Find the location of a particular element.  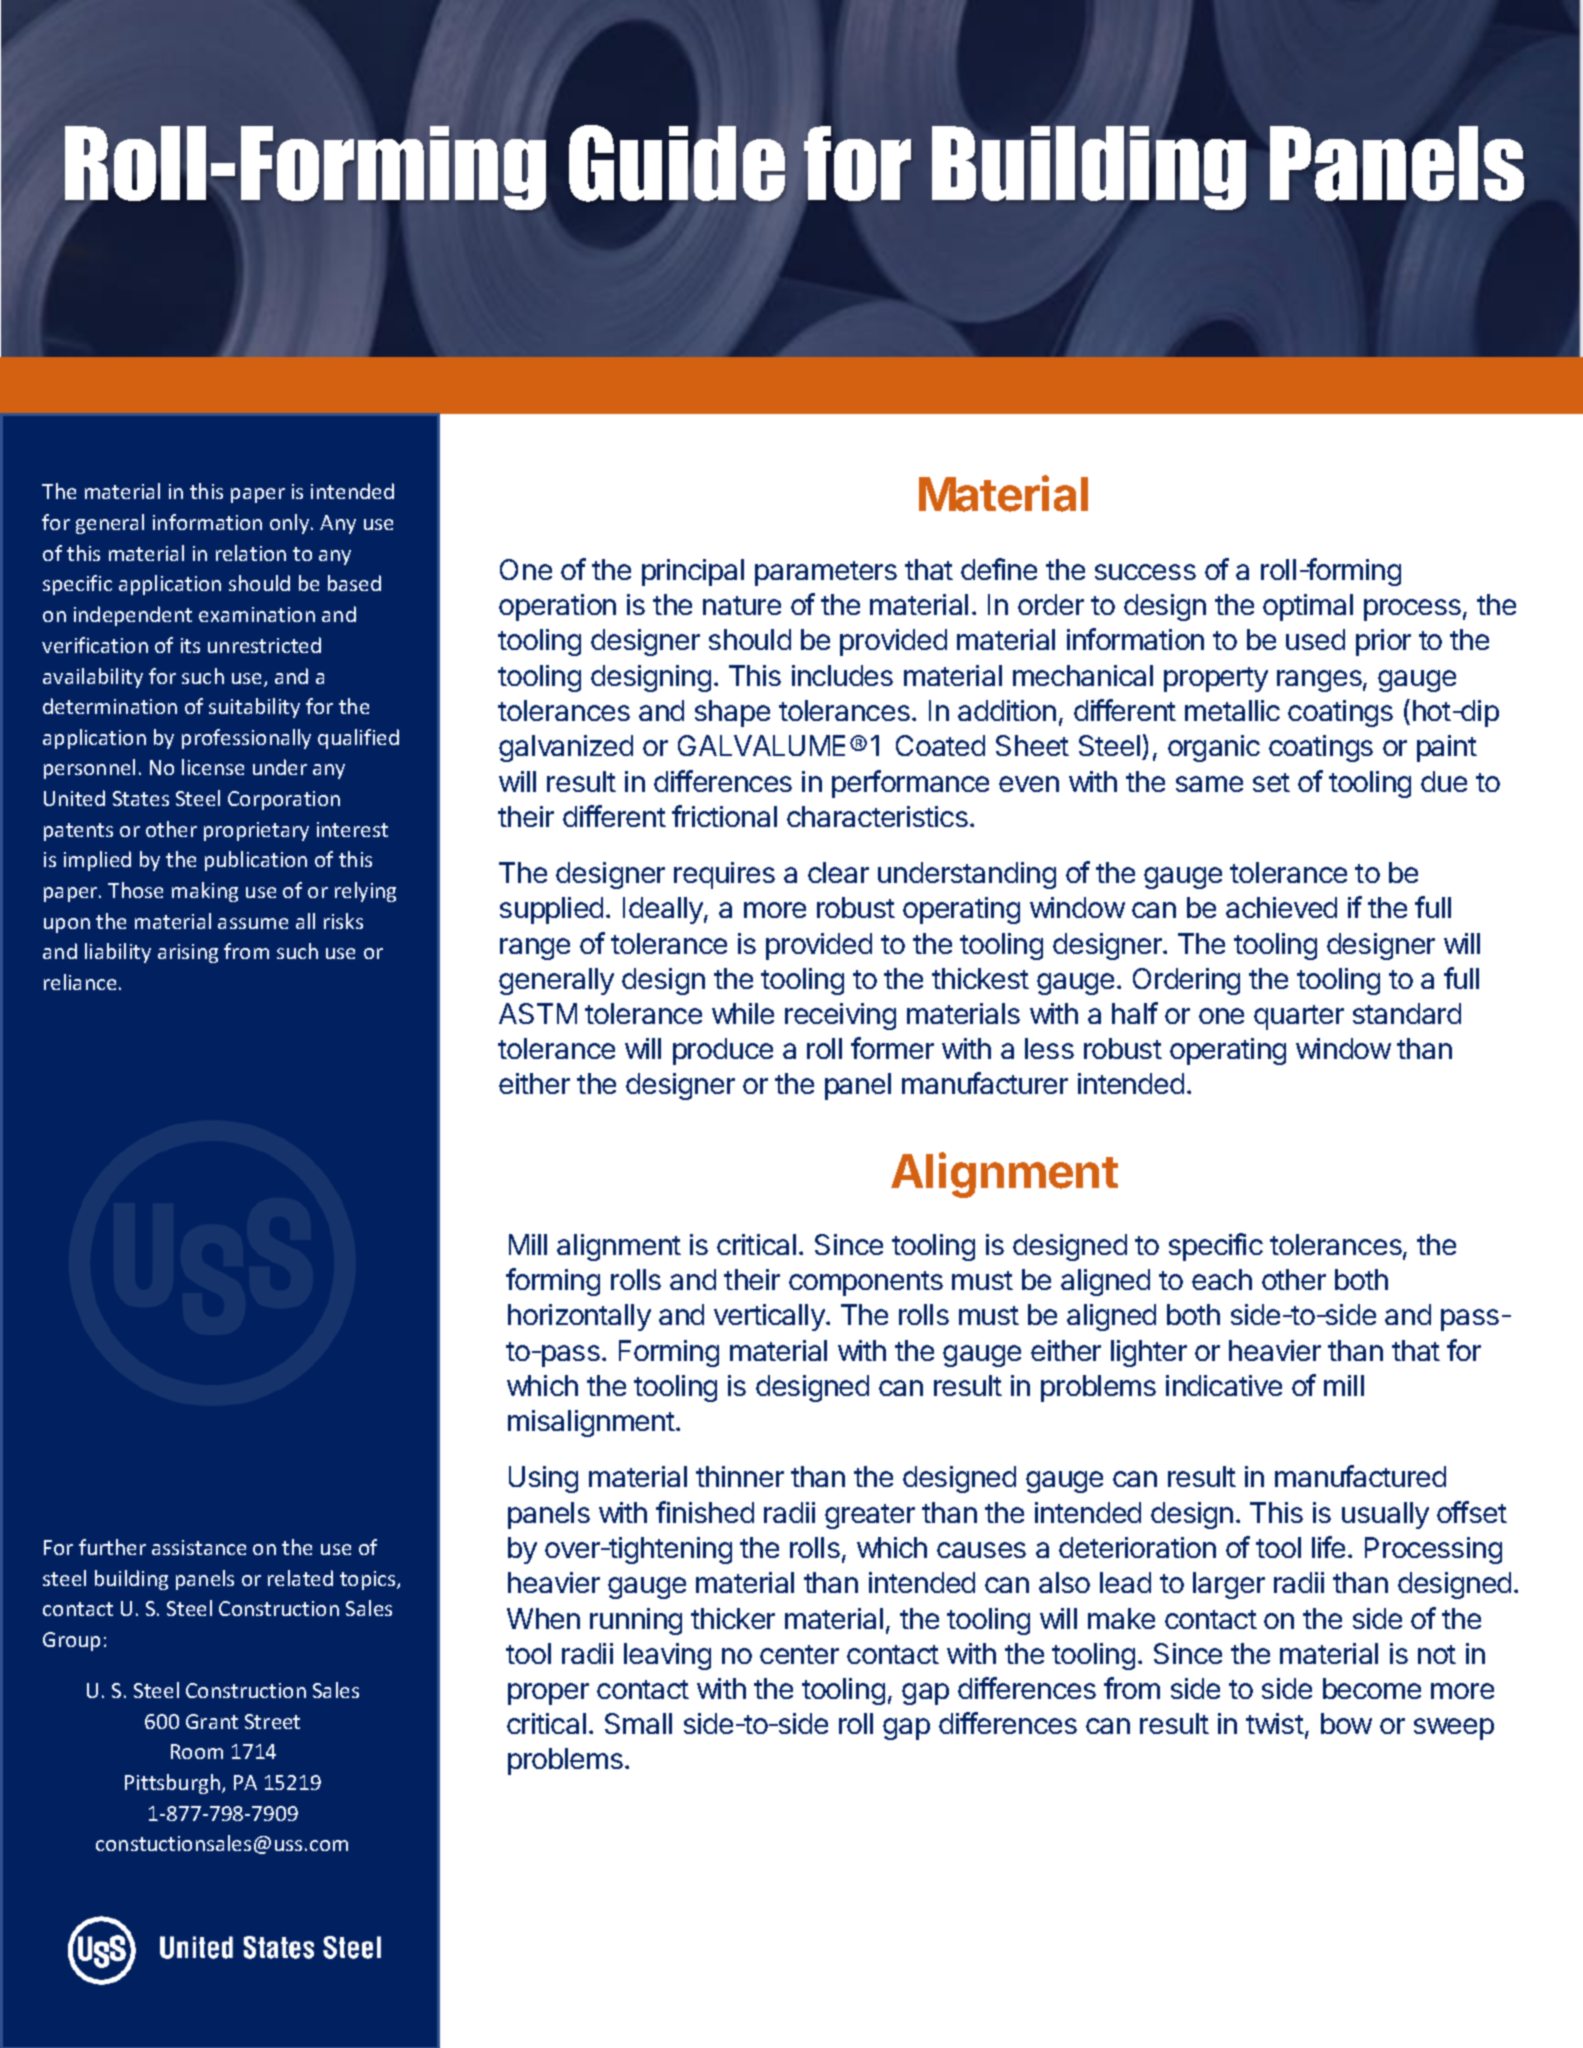

each is located at coordinates (1222, 1279).
